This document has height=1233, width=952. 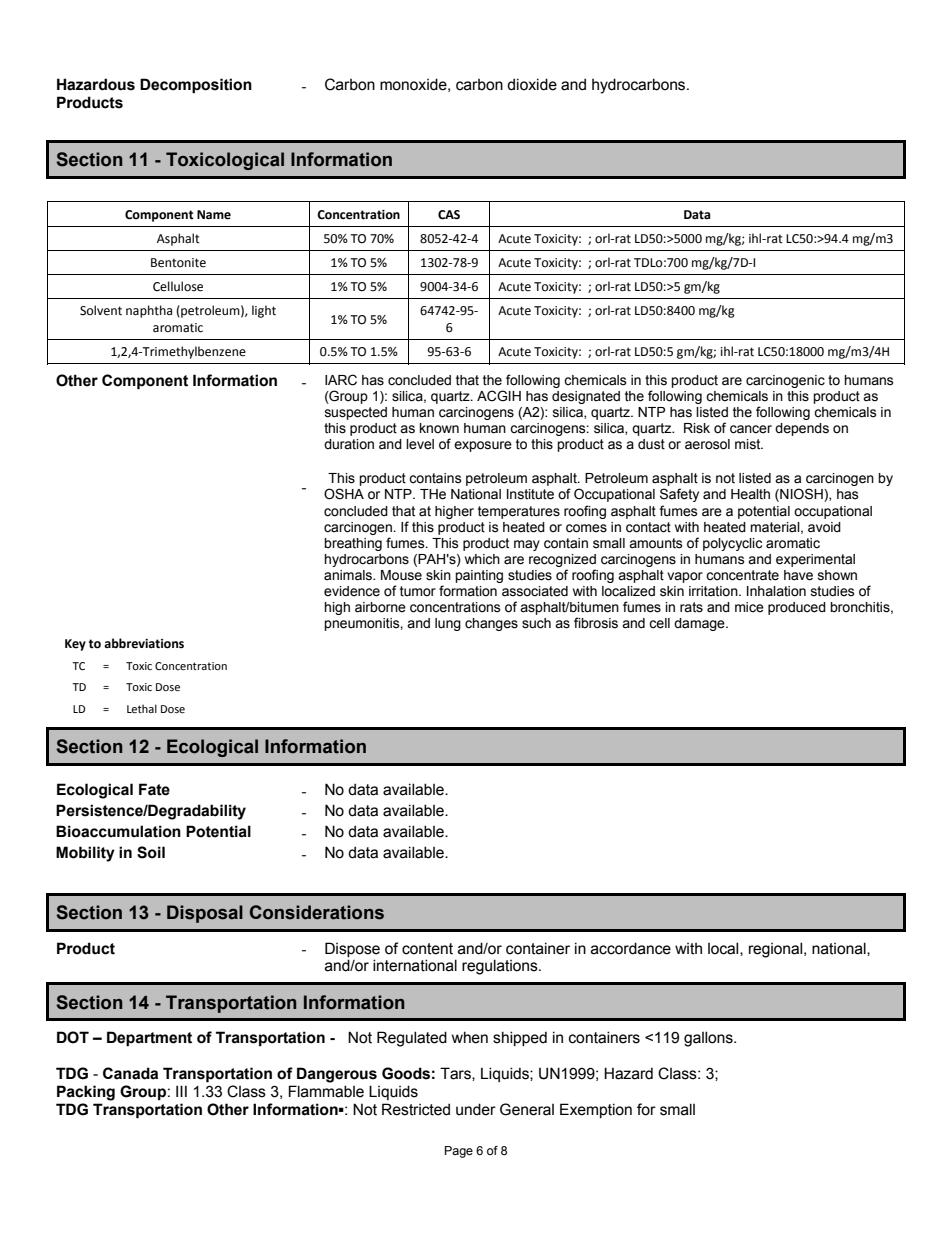 I want to click on content, so click(x=427, y=949).
